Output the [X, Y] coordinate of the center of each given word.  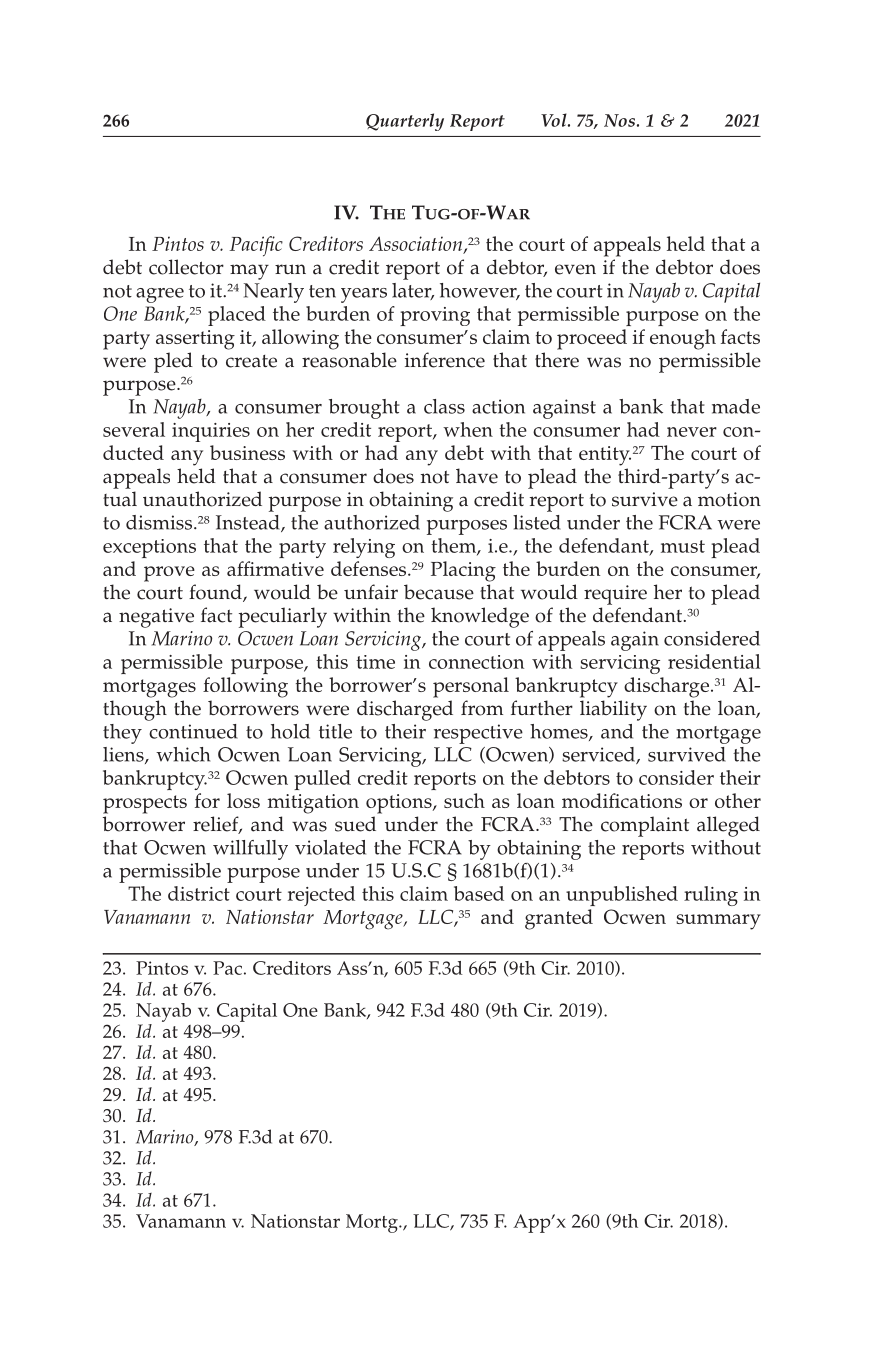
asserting [195, 340]
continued [193, 731]
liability [613, 710]
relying [364, 548]
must [683, 546]
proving [435, 316]
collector [186, 267]
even [575, 269]
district [199, 893]
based [479, 893]
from [482, 708]
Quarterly [405, 122]
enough [683, 339]
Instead [249, 523]
